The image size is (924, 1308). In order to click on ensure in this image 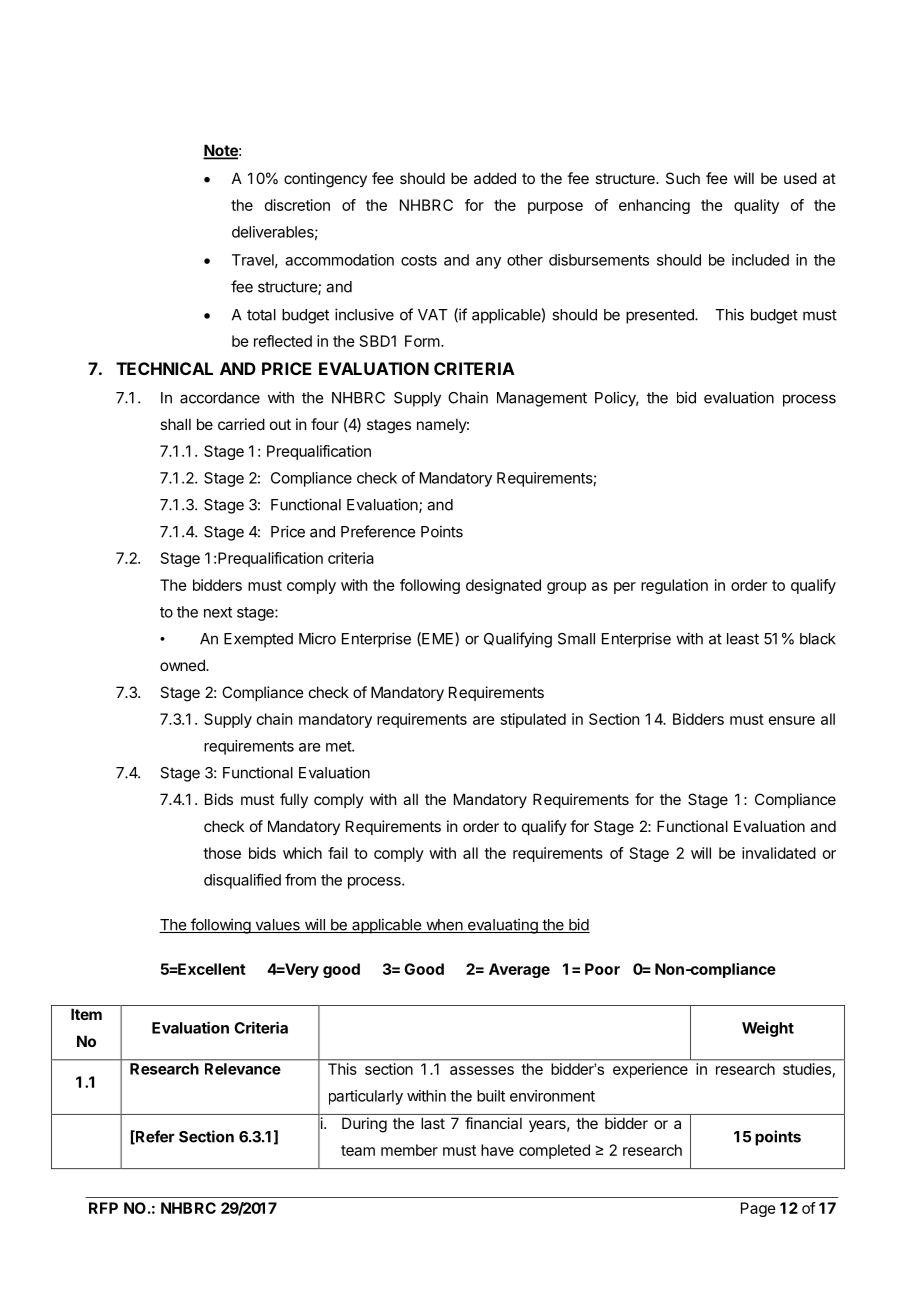, I will do `click(792, 720)`.
